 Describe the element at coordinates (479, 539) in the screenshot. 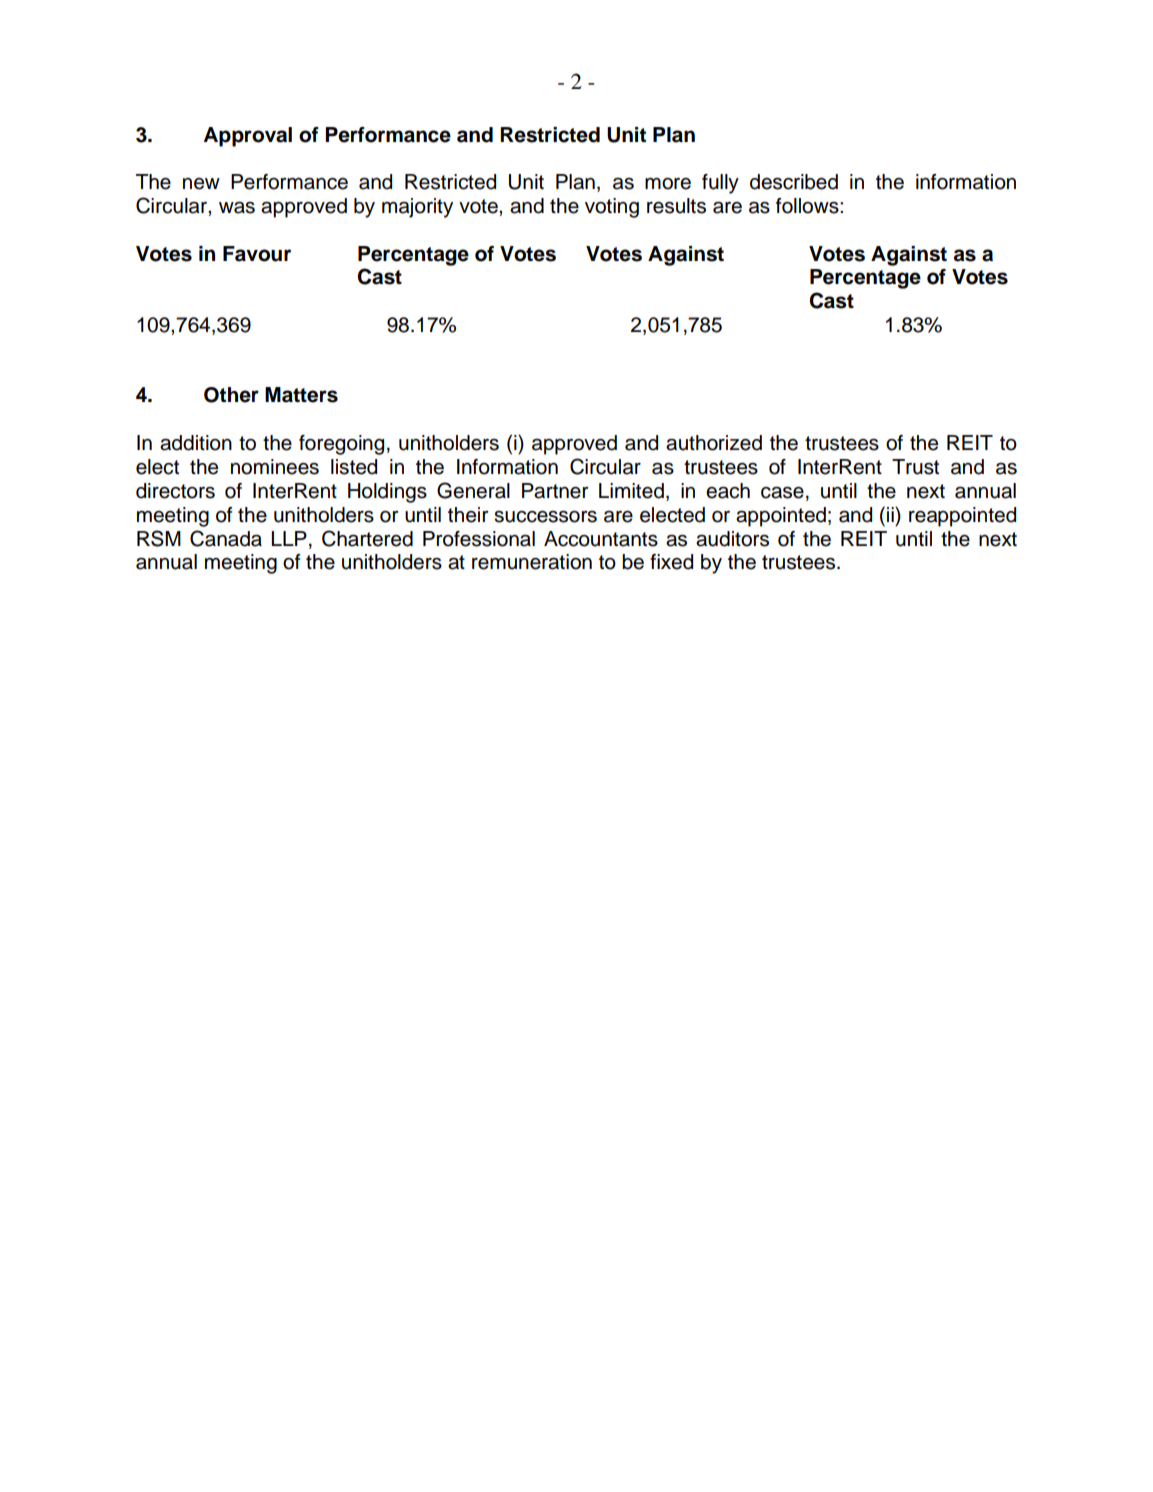

I see `Professional` at that location.
